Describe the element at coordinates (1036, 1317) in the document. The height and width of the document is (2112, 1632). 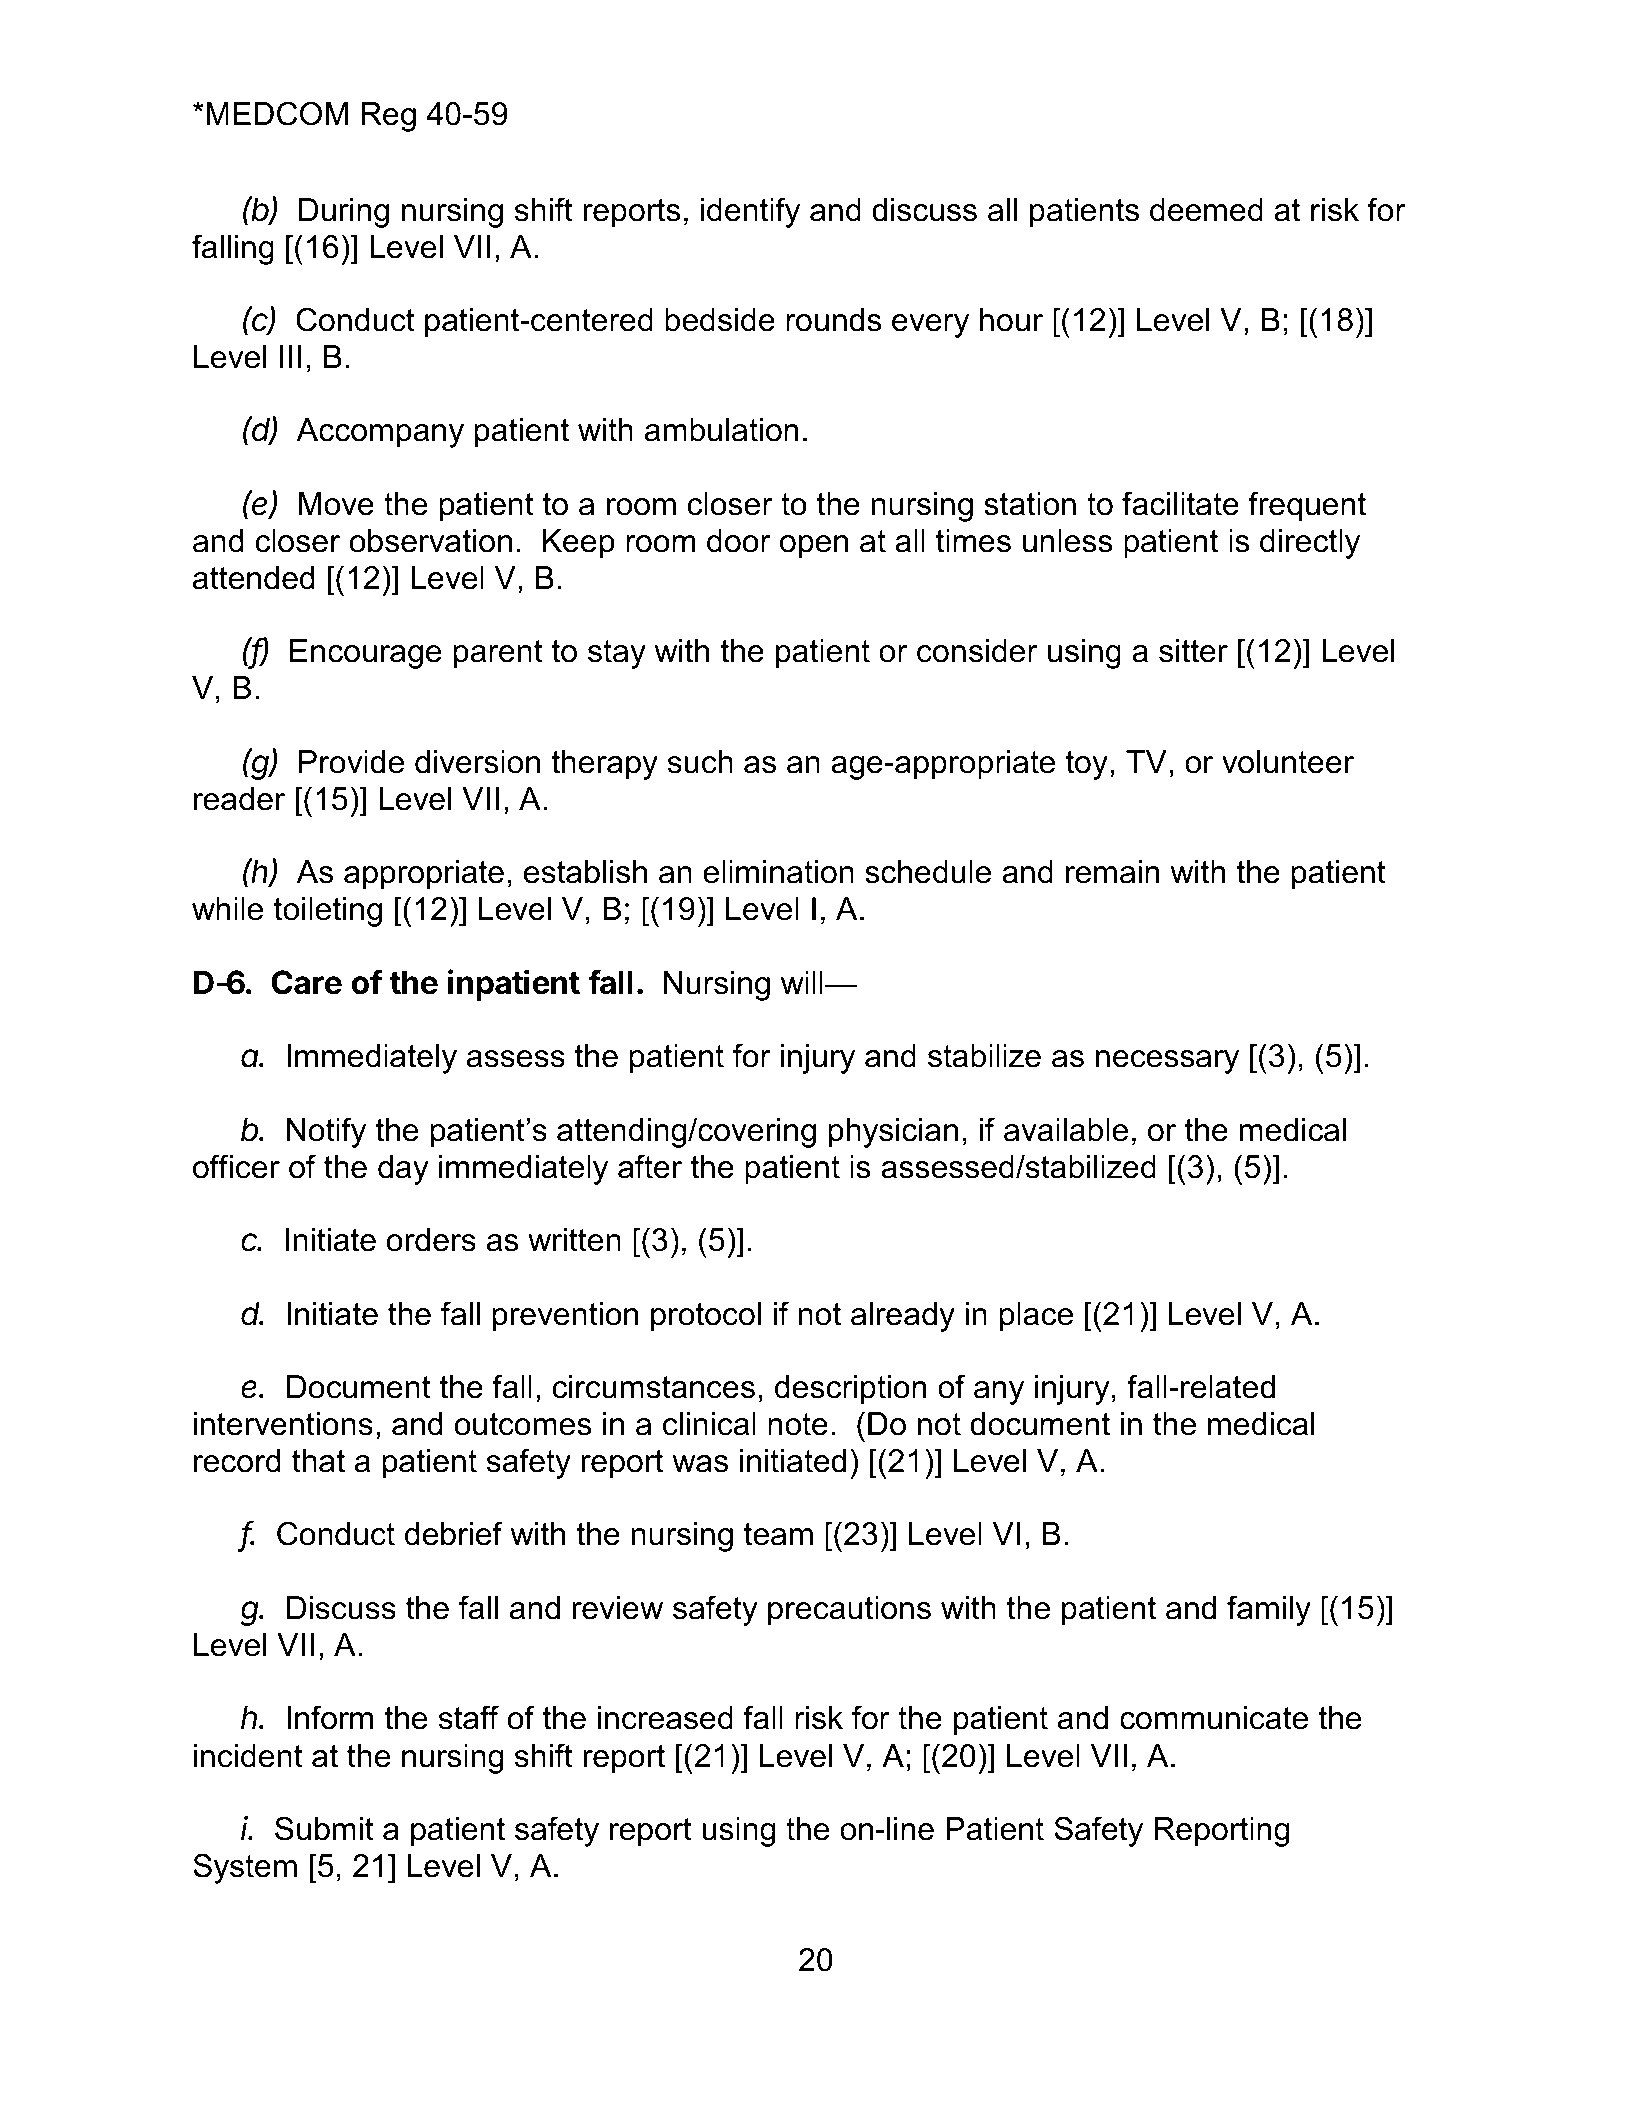
I see `place` at that location.
